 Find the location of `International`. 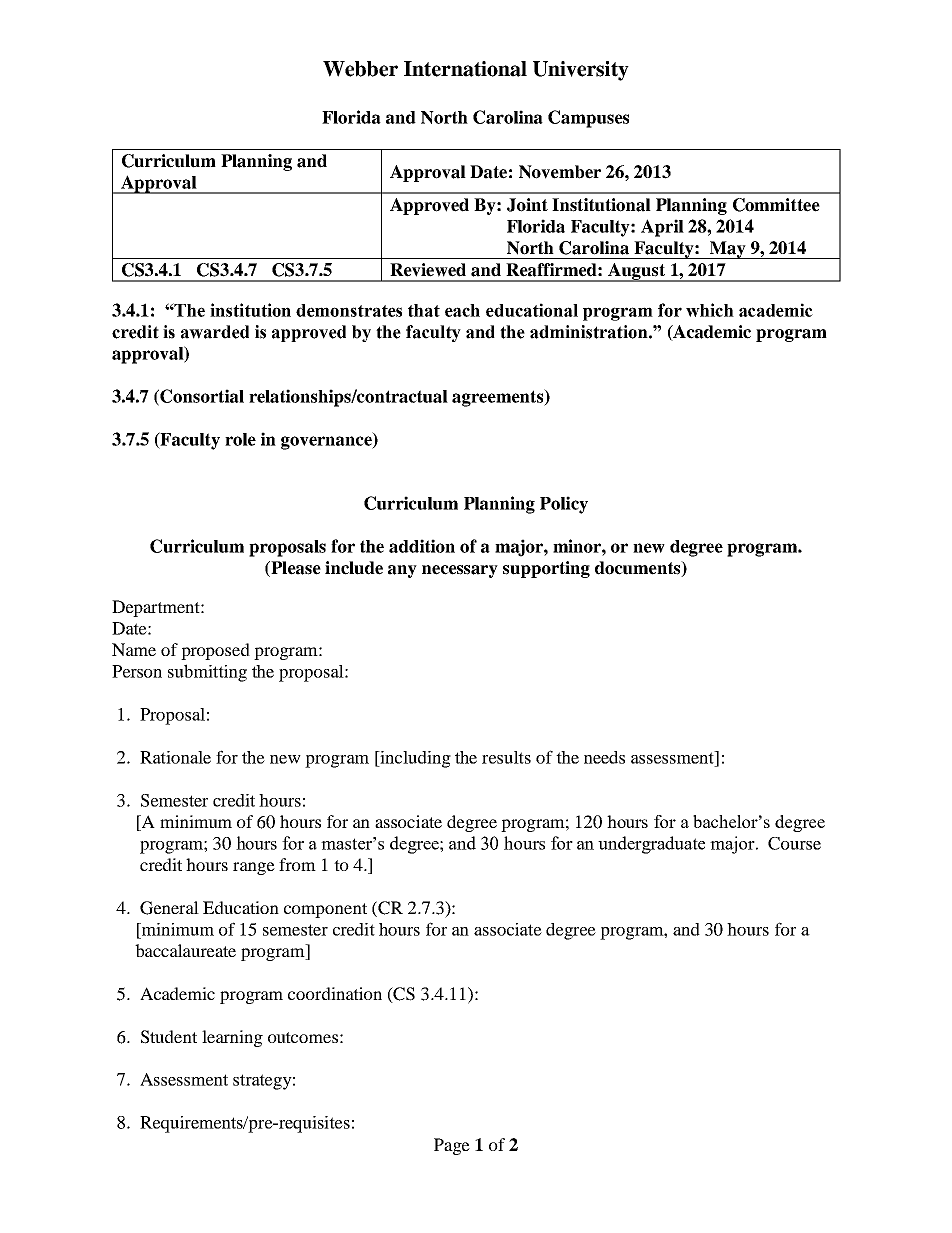

International is located at coordinates (465, 69).
